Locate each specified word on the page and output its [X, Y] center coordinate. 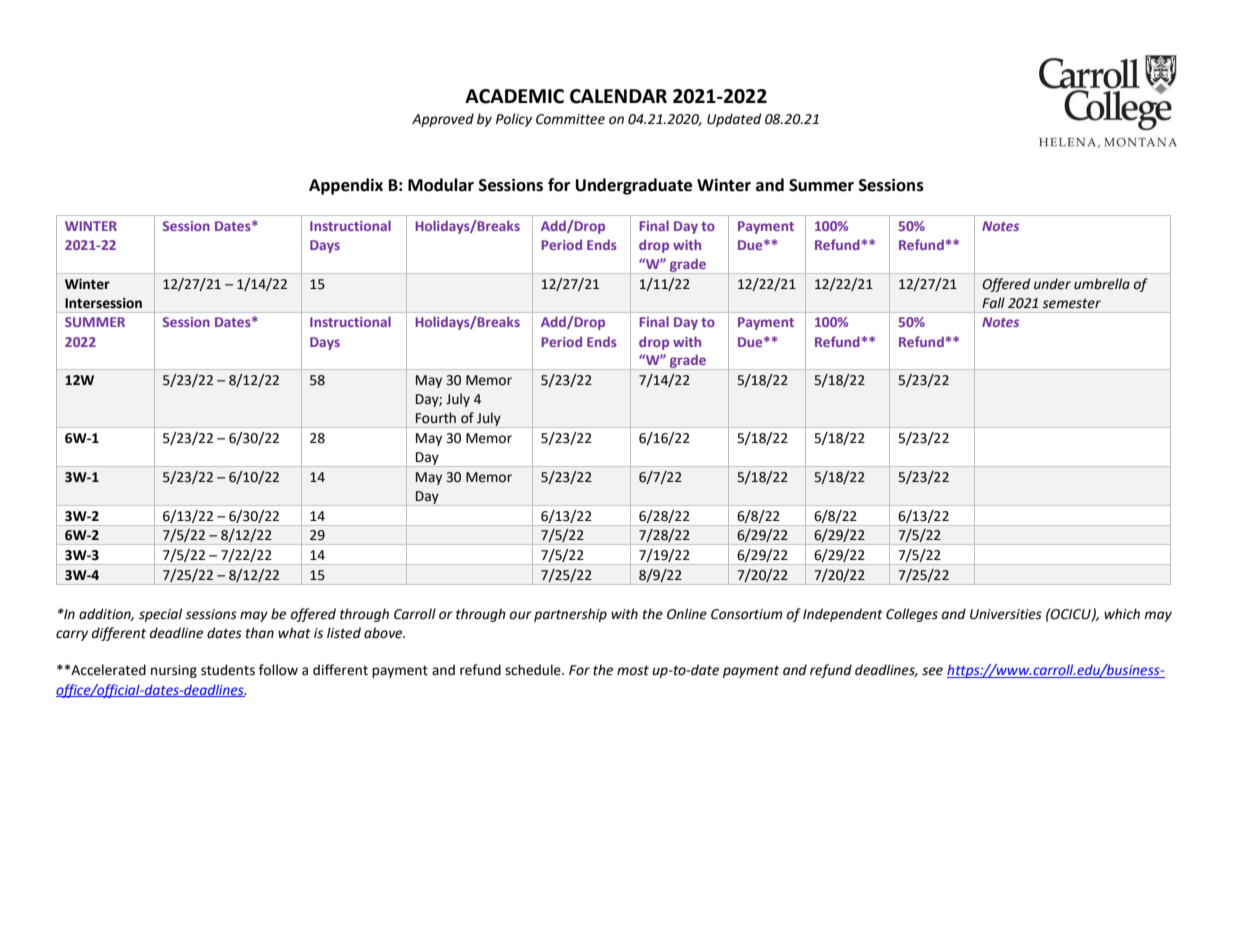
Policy [514, 120]
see [932, 671]
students [228, 670]
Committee [570, 119]
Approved [443, 120]
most [633, 671]
